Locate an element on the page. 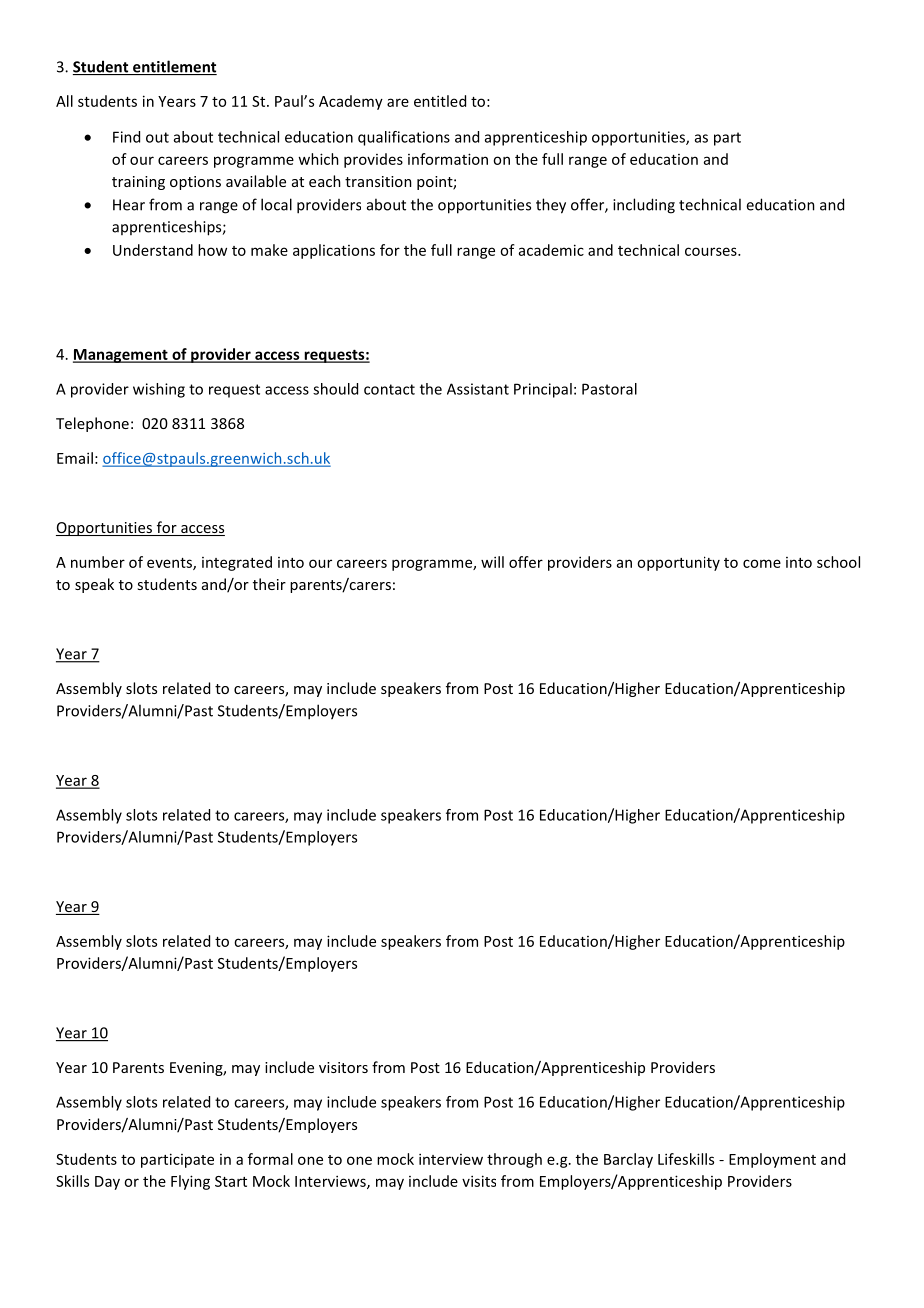 This page has height=1308, width=924. entitled is located at coordinates (440, 101).
